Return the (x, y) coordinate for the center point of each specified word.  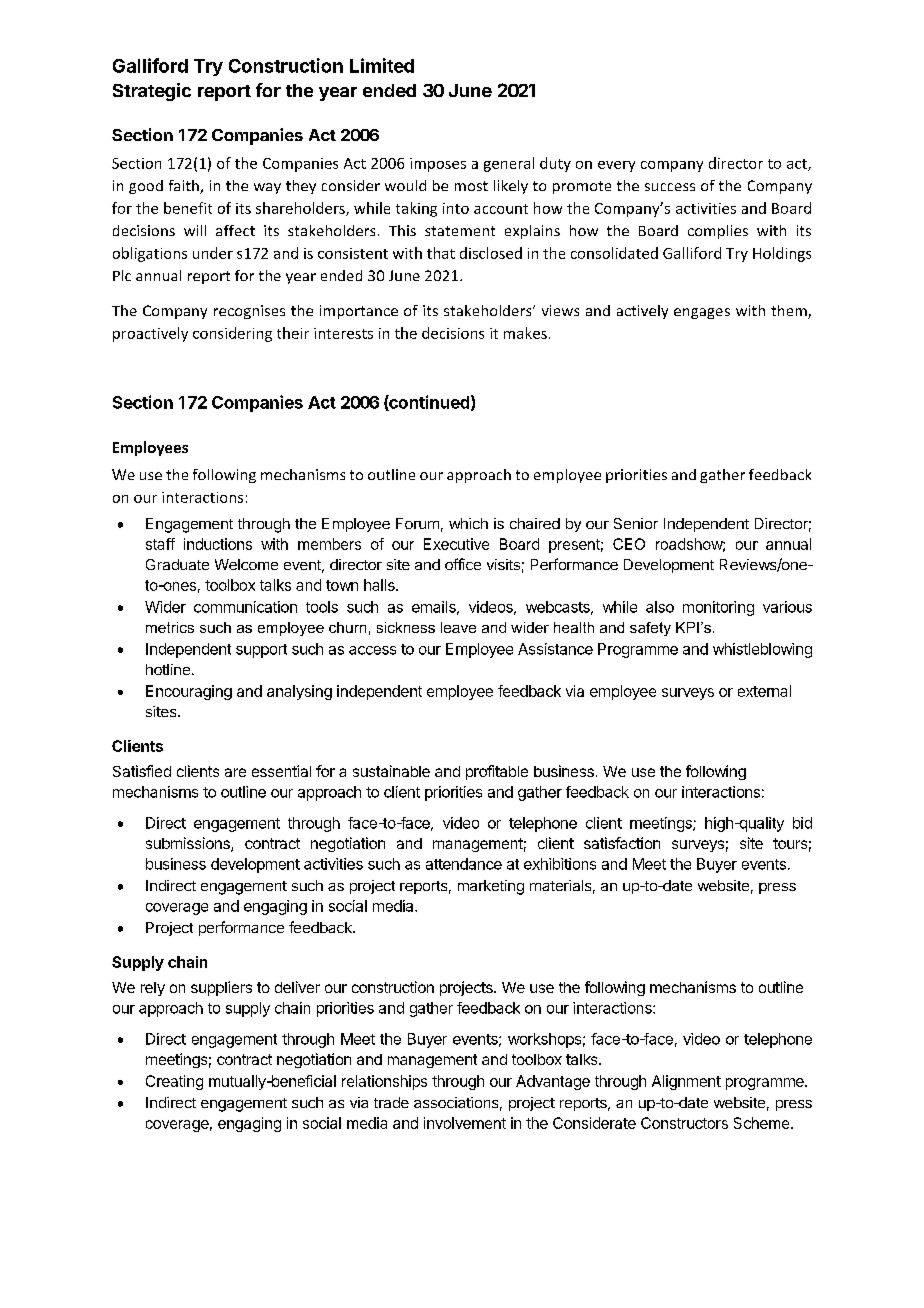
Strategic (152, 92)
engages (702, 313)
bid (802, 823)
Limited (382, 65)
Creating (174, 1082)
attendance (464, 864)
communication (245, 607)
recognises (249, 312)
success (670, 187)
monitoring (718, 608)
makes (525, 333)
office (463, 564)
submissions (189, 844)
